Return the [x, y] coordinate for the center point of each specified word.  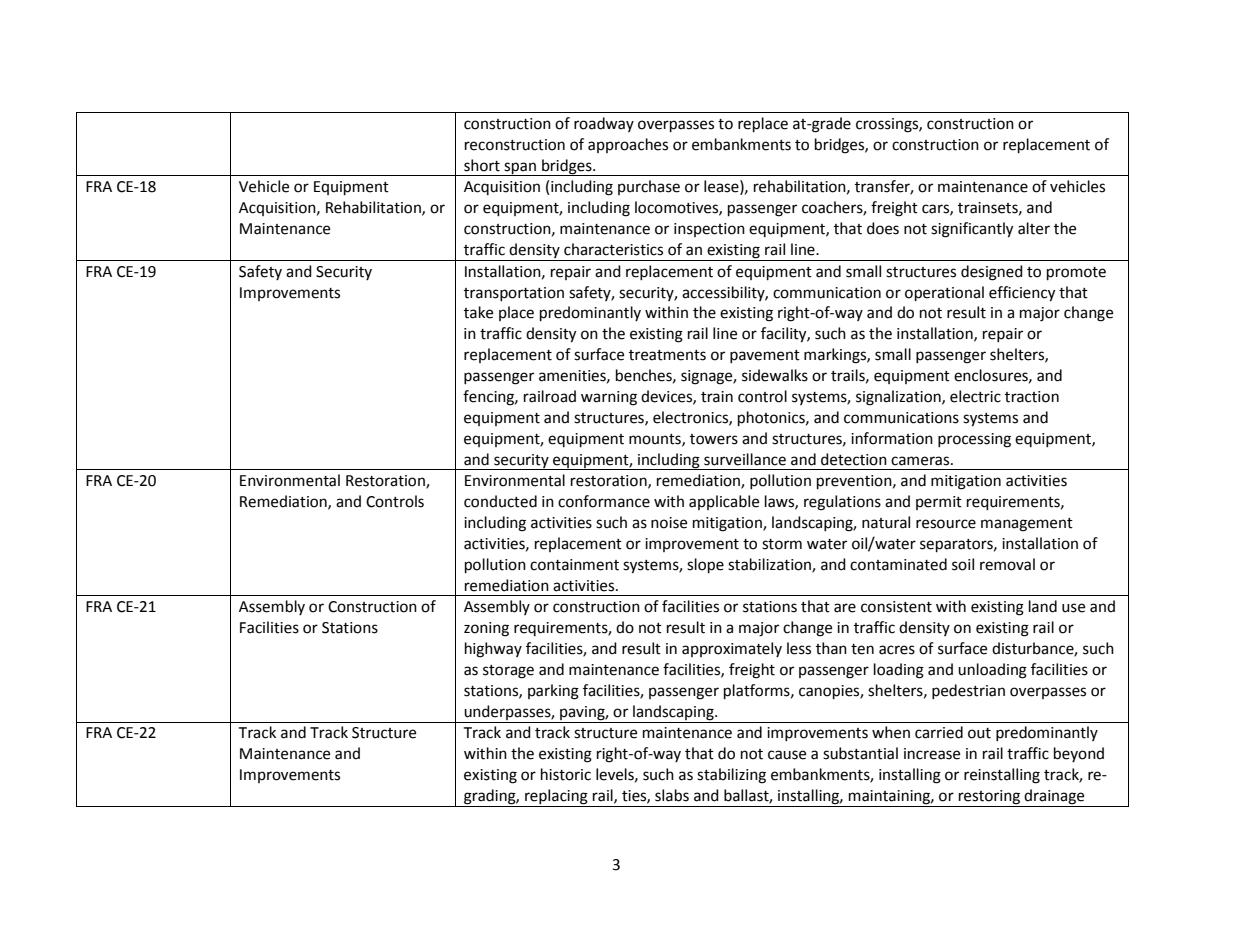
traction [1032, 397]
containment [574, 565]
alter [1034, 228]
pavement [765, 356]
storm [782, 544]
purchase [649, 187]
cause [787, 755]
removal [1007, 564]
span [520, 169]
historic [566, 774]
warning [609, 398]
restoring [989, 798]
